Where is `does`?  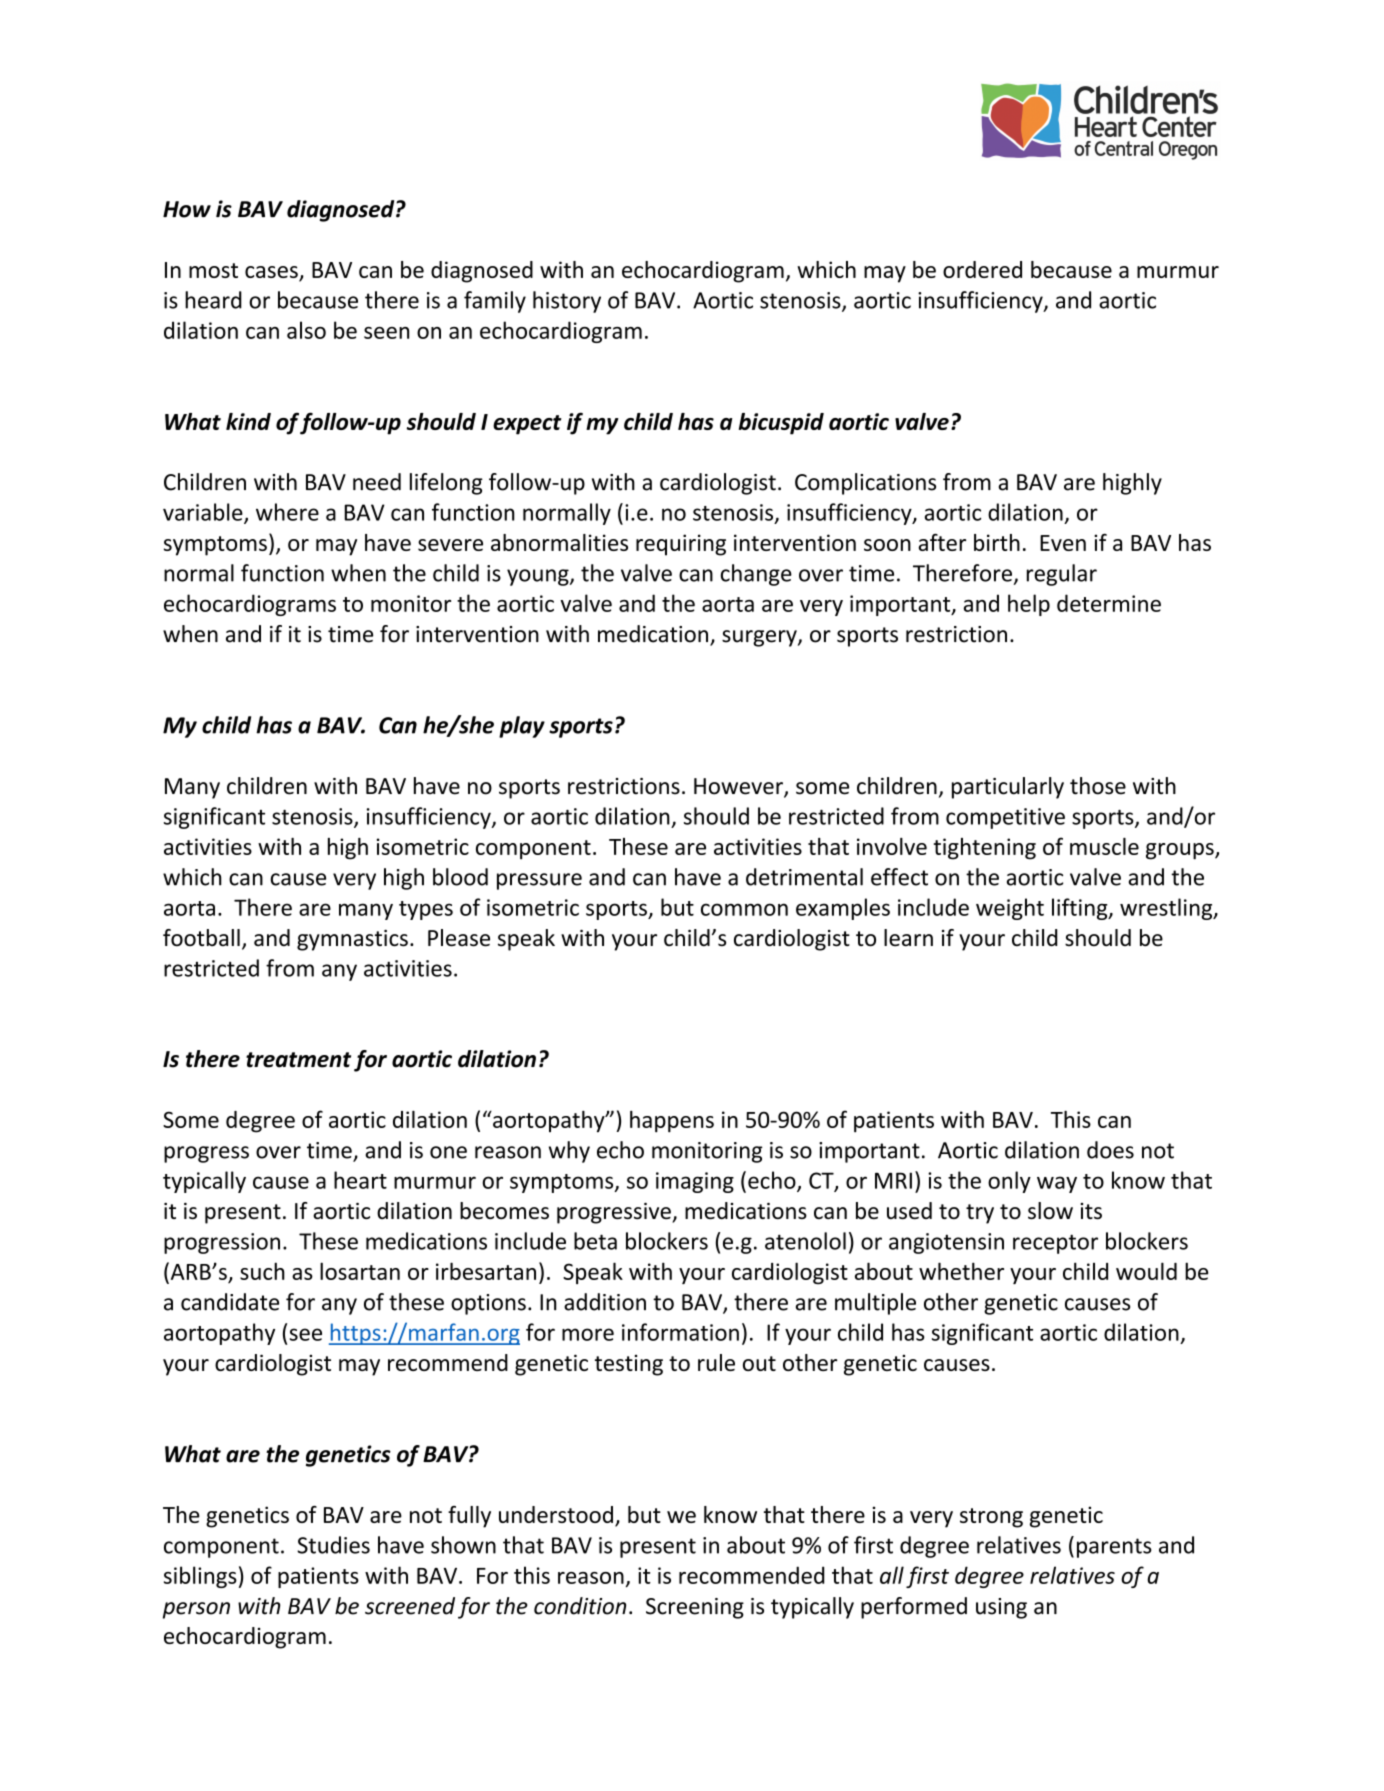
does is located at coordinates (1110, 1150).
